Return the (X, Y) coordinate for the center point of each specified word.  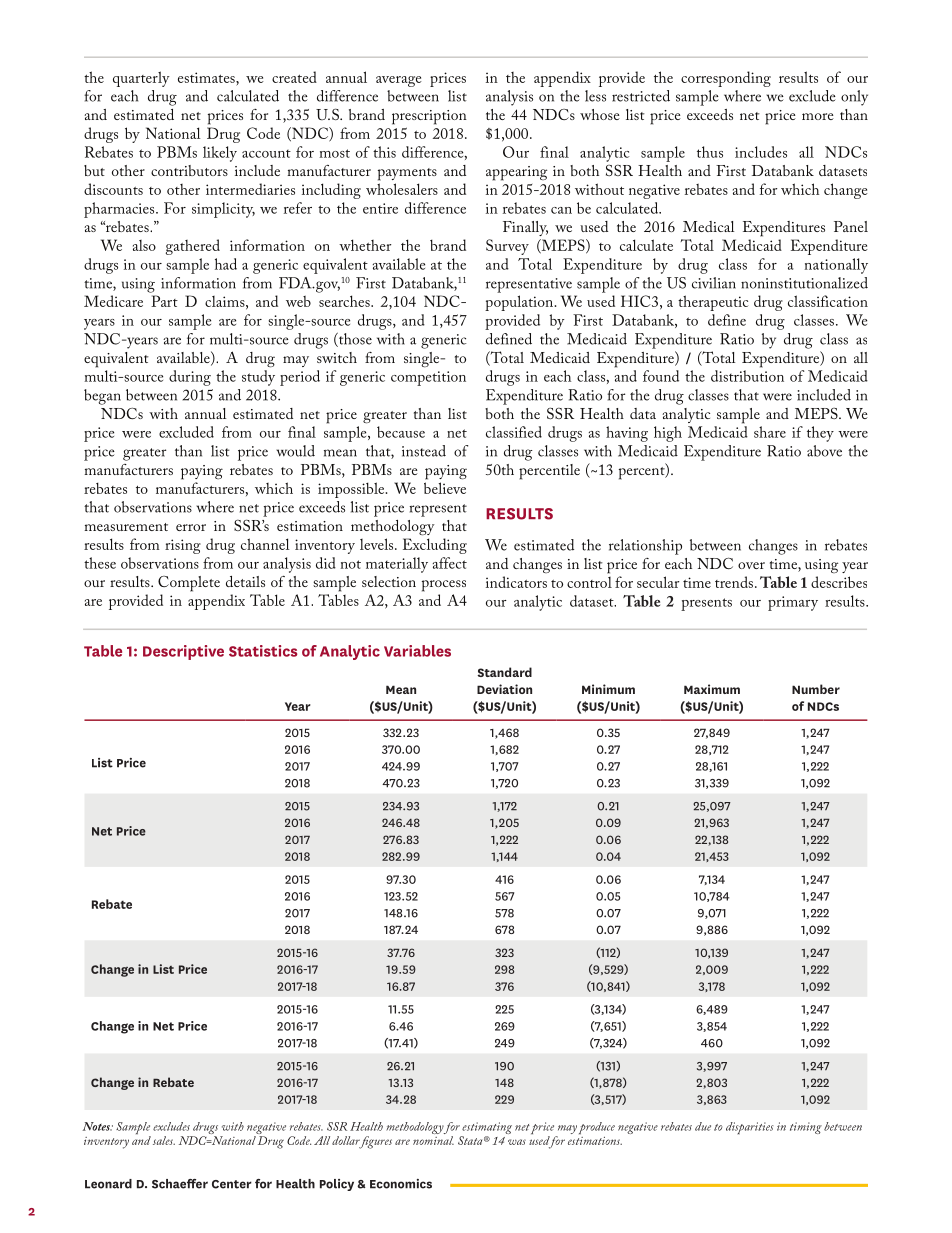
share (770, 432)
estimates (207, 77)
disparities (750, 1128)
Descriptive (183, 652)
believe (445, 488)
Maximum (712, 689)
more (818, 116)
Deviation (504, 689)
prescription (429, 117)
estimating (486, 1129)
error (191, 527)
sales (164, 1140)
